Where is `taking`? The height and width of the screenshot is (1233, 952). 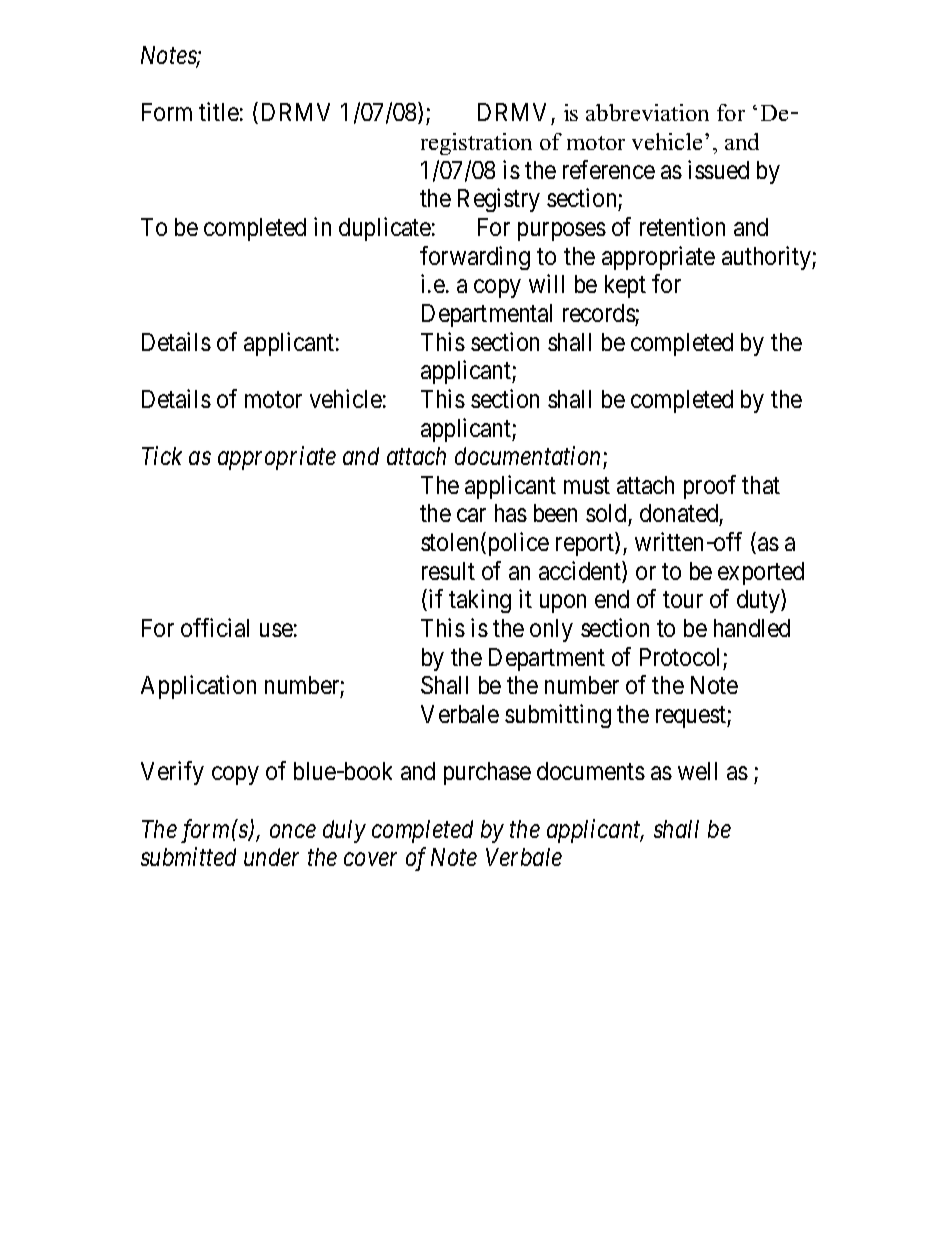
taking is located at coordinates (480, 601).
